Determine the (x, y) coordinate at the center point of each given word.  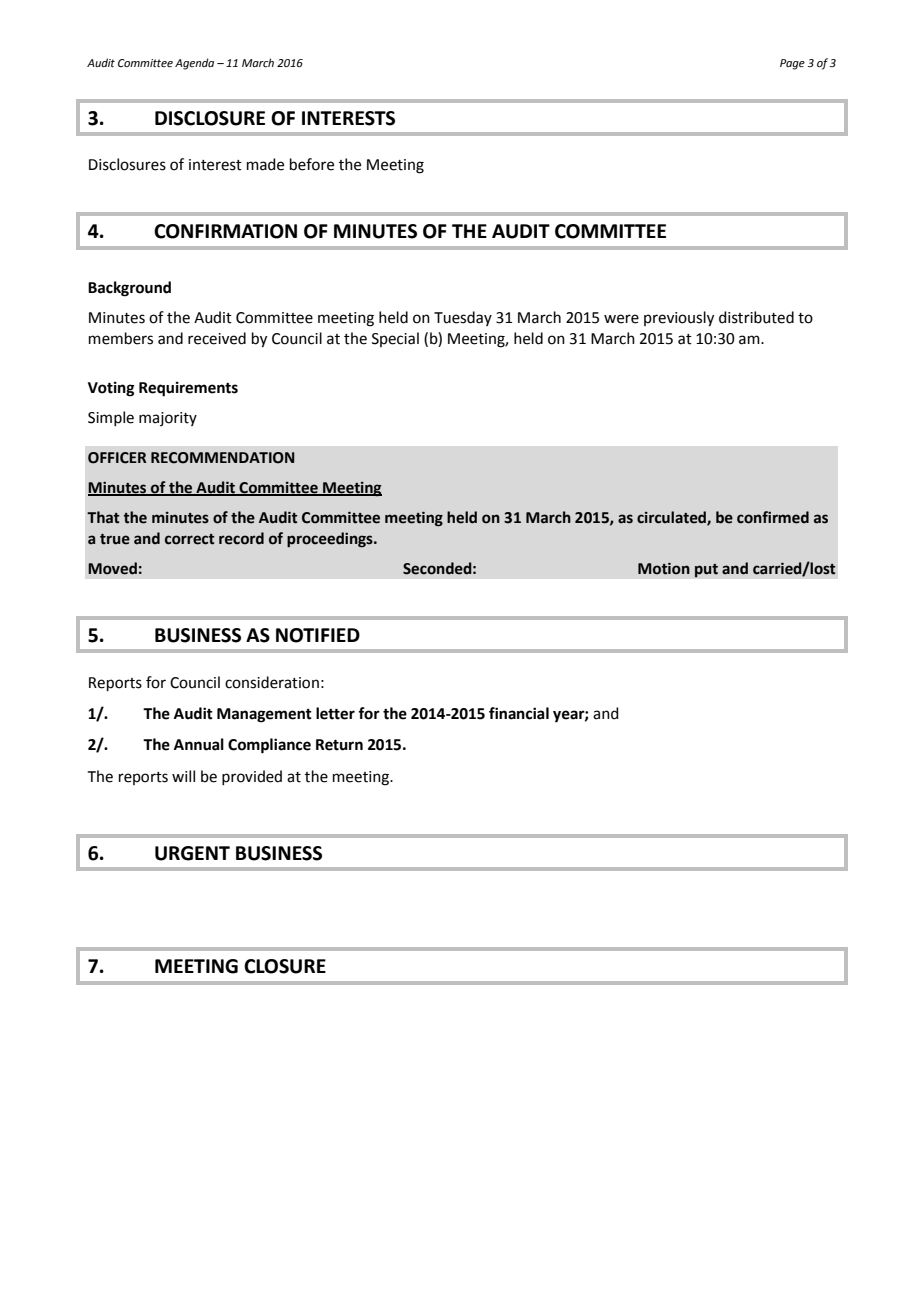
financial (519, 713)
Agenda (194, 64)
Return (339, 745)
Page (792, 64)
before (312, 164)
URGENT (192, 853)
